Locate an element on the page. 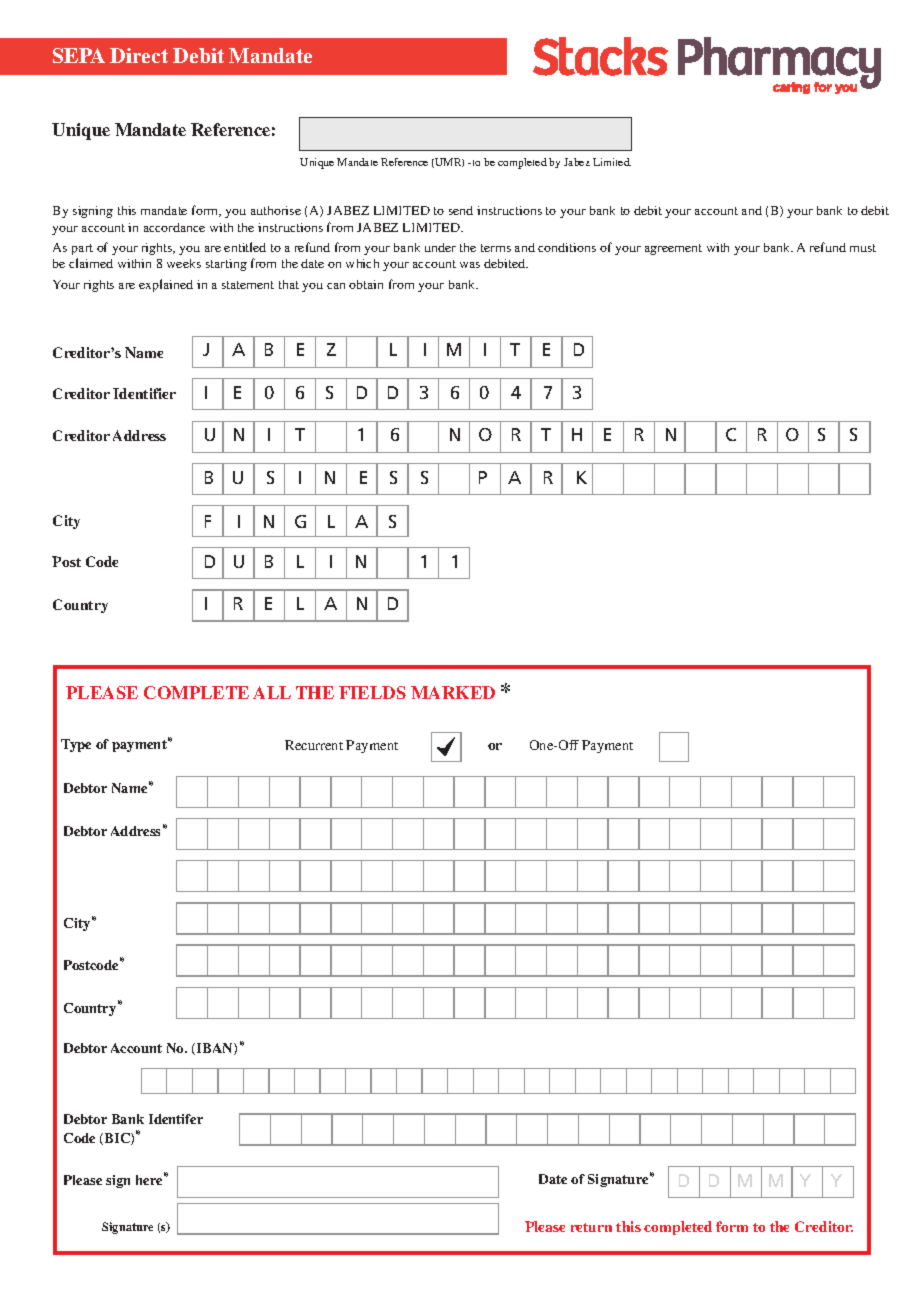 Image resolution: width=924 pixels, height=1308 pixels. must is located at coordinates (863, 248).
